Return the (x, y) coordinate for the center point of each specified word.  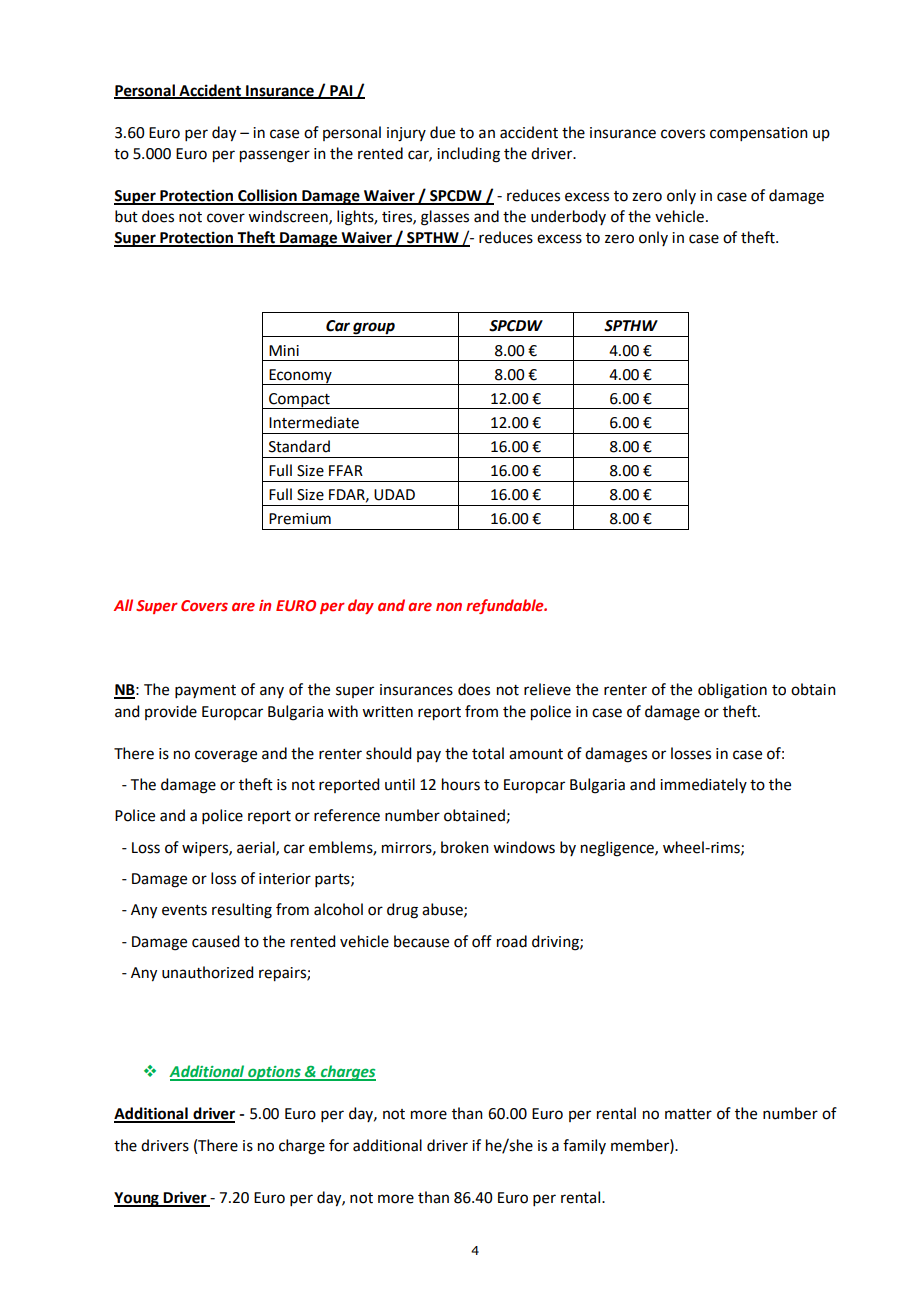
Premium (300, 519)
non (449, 606)
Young (137, 1199)
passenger (275, 156)
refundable (506, 606)
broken (465, 847)
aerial (257, 848)
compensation (759, 134)
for (339, 1145)
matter (688, 1114)
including (468, 155)
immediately (703, 785)
